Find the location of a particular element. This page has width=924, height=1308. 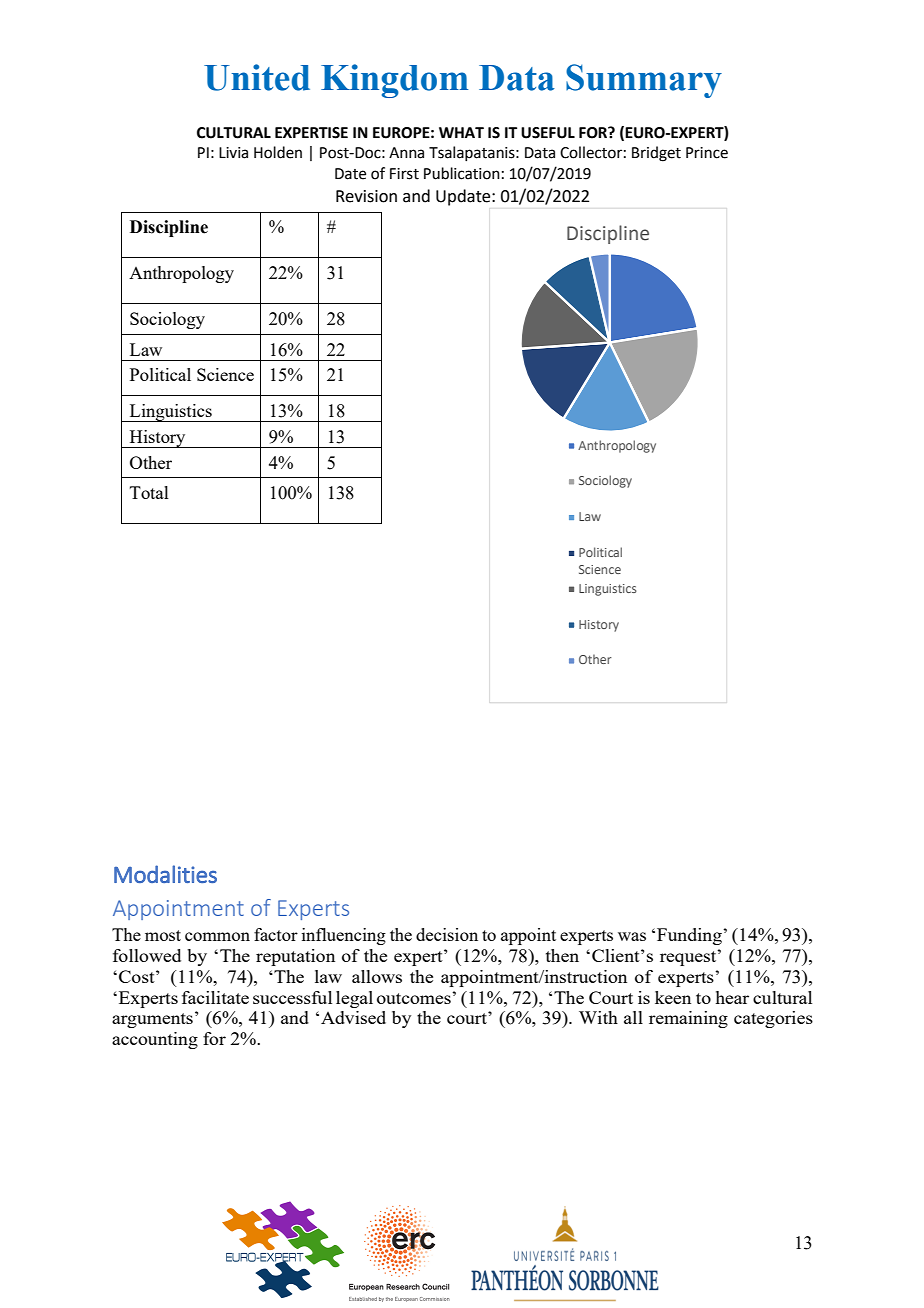

Revision is located at coordinates (366, 196).
